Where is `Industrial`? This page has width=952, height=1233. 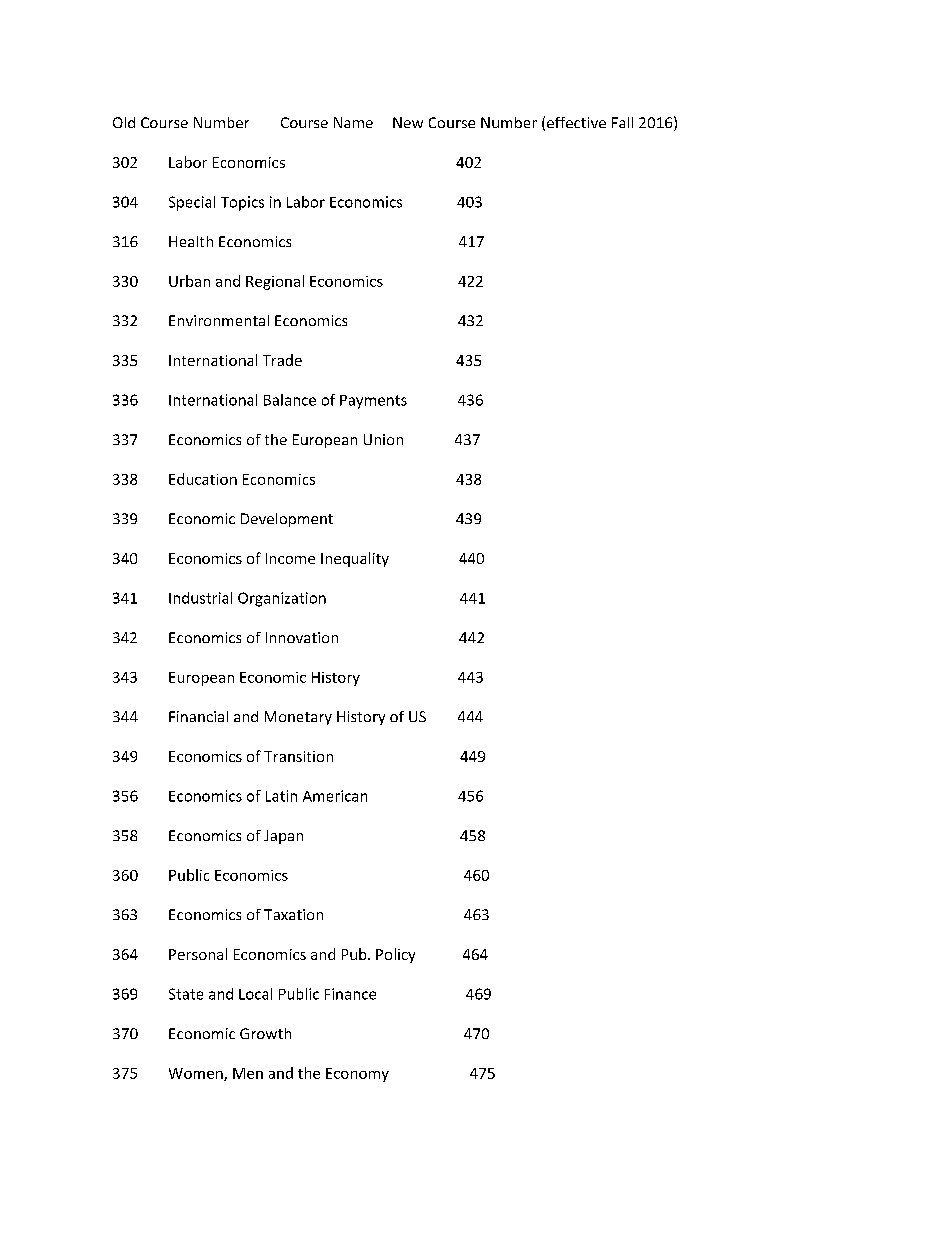
Industrial is located at coordinates (200, 598).
